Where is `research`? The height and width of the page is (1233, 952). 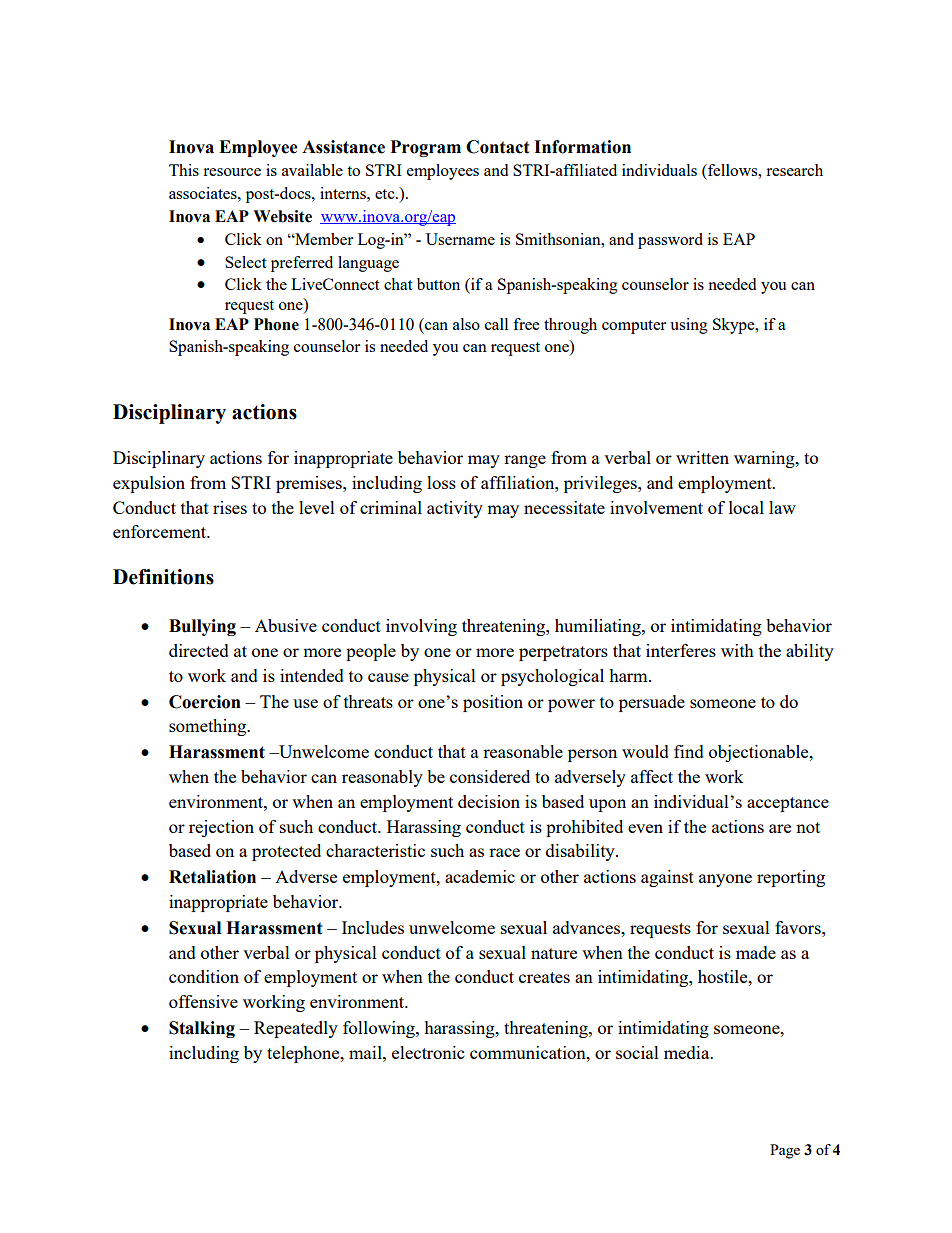
research is located at coordinates (794, 170).
